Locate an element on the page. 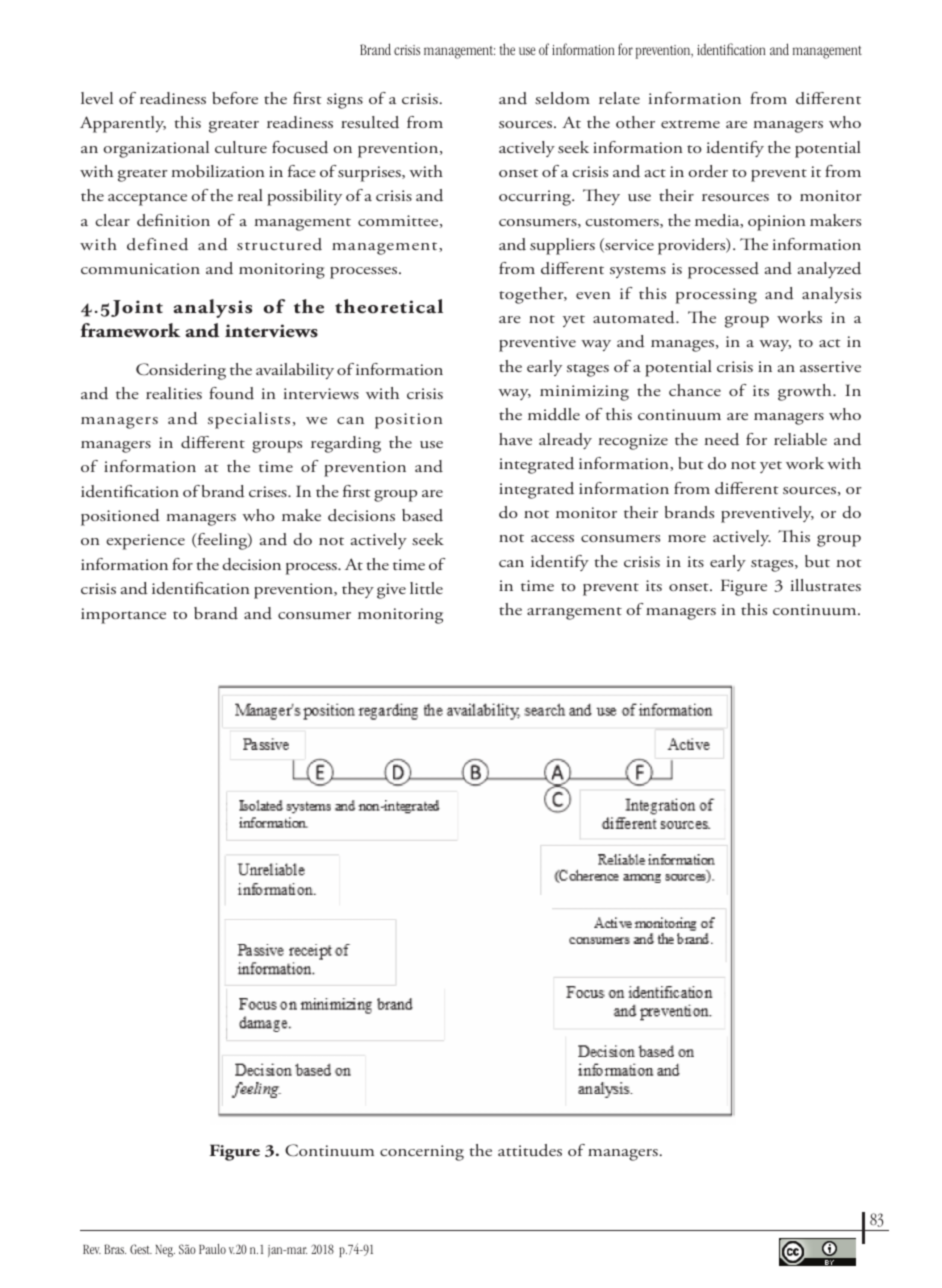  importance is located at coordinates (123, 616).
